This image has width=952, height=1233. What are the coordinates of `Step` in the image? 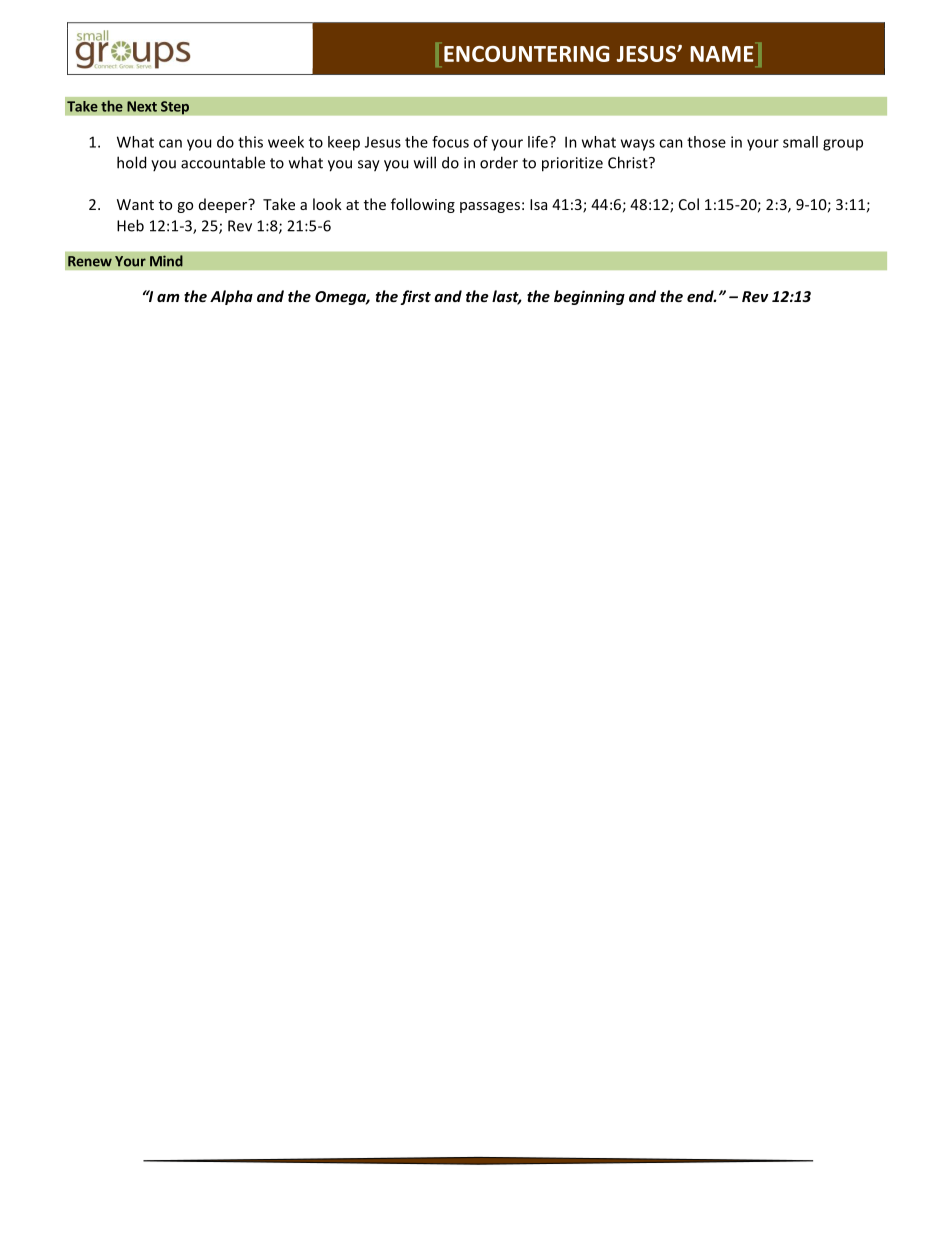 It's located at (175, 108).
